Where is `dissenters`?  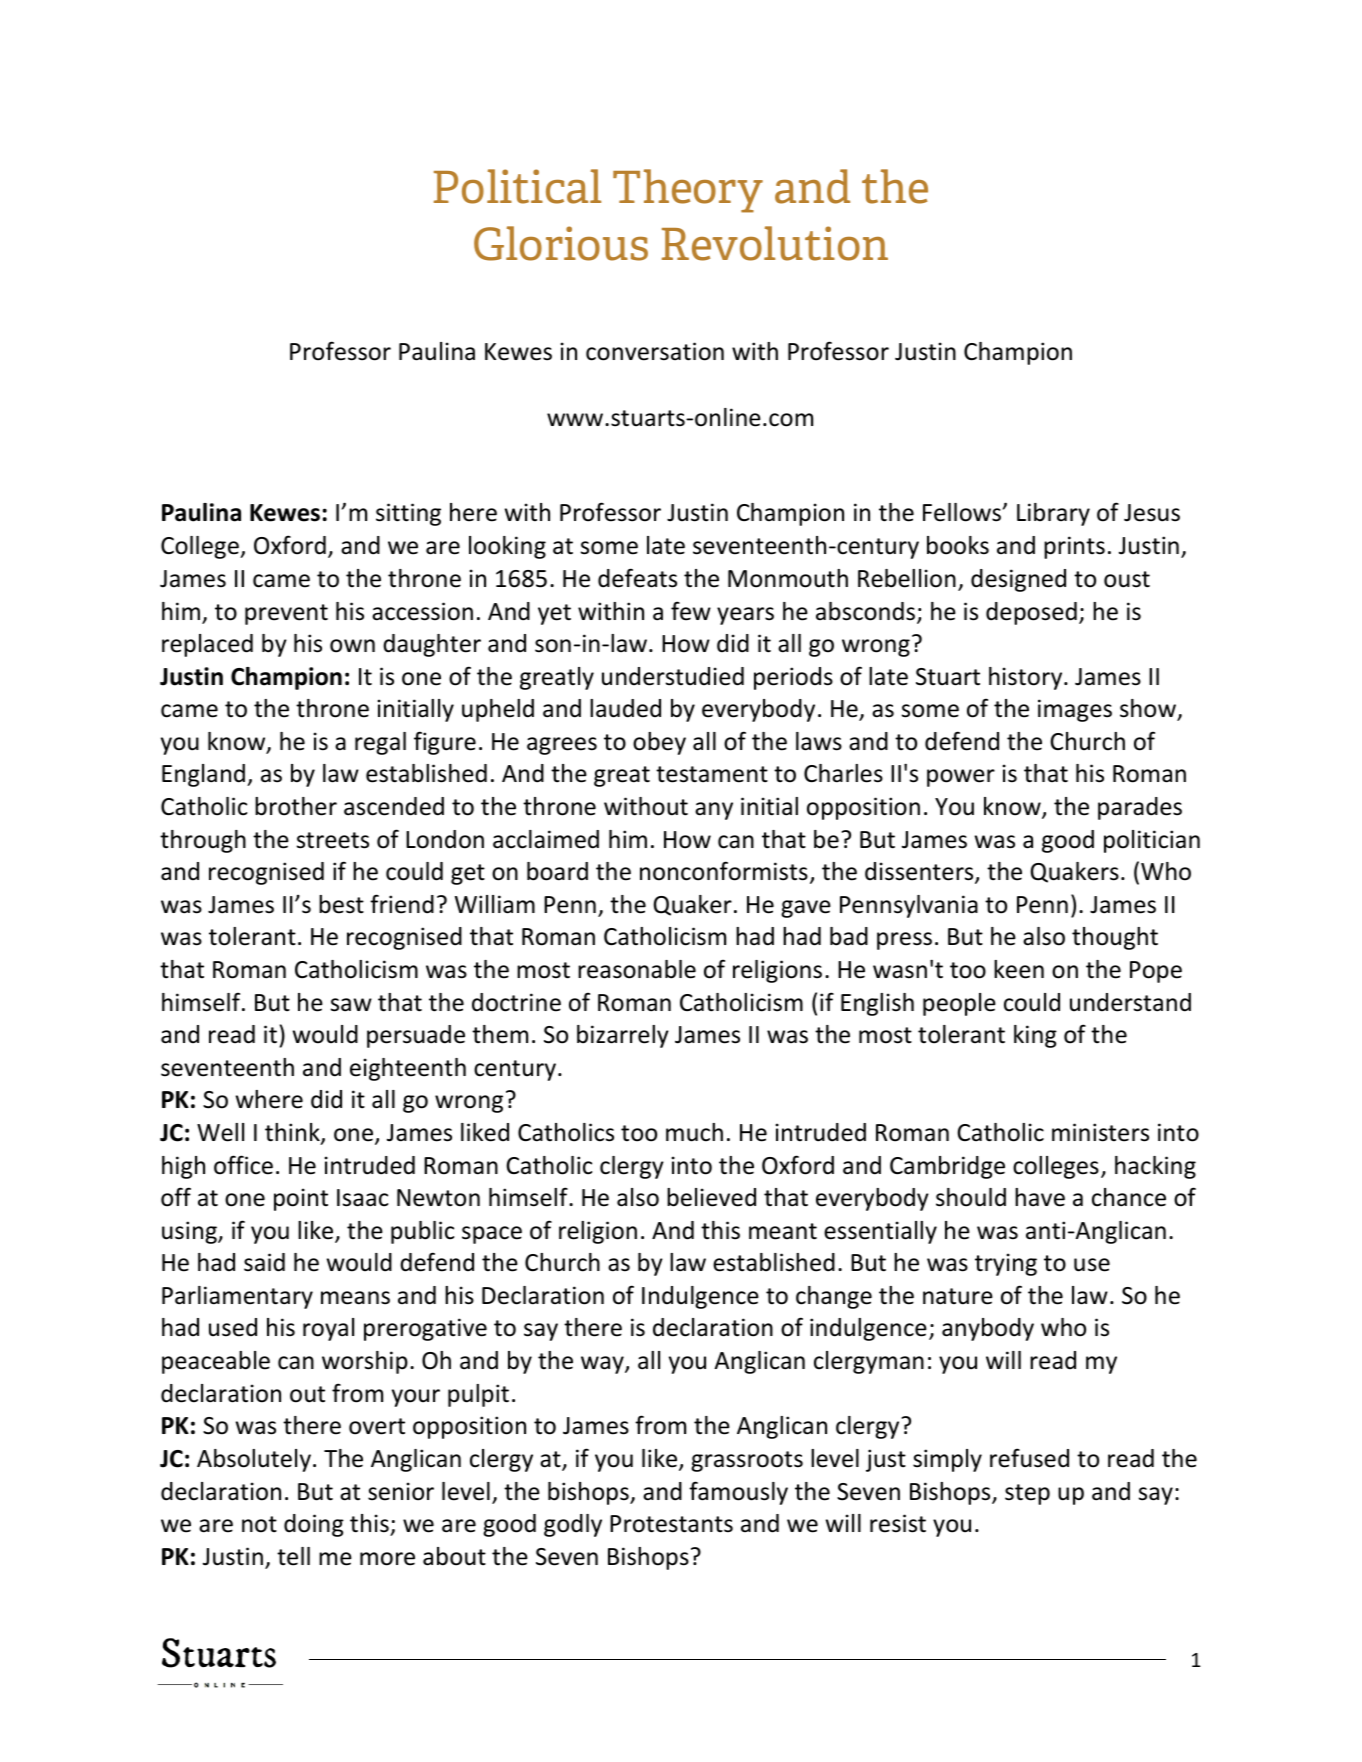 dissenters is located at coordinates (920, 872).
